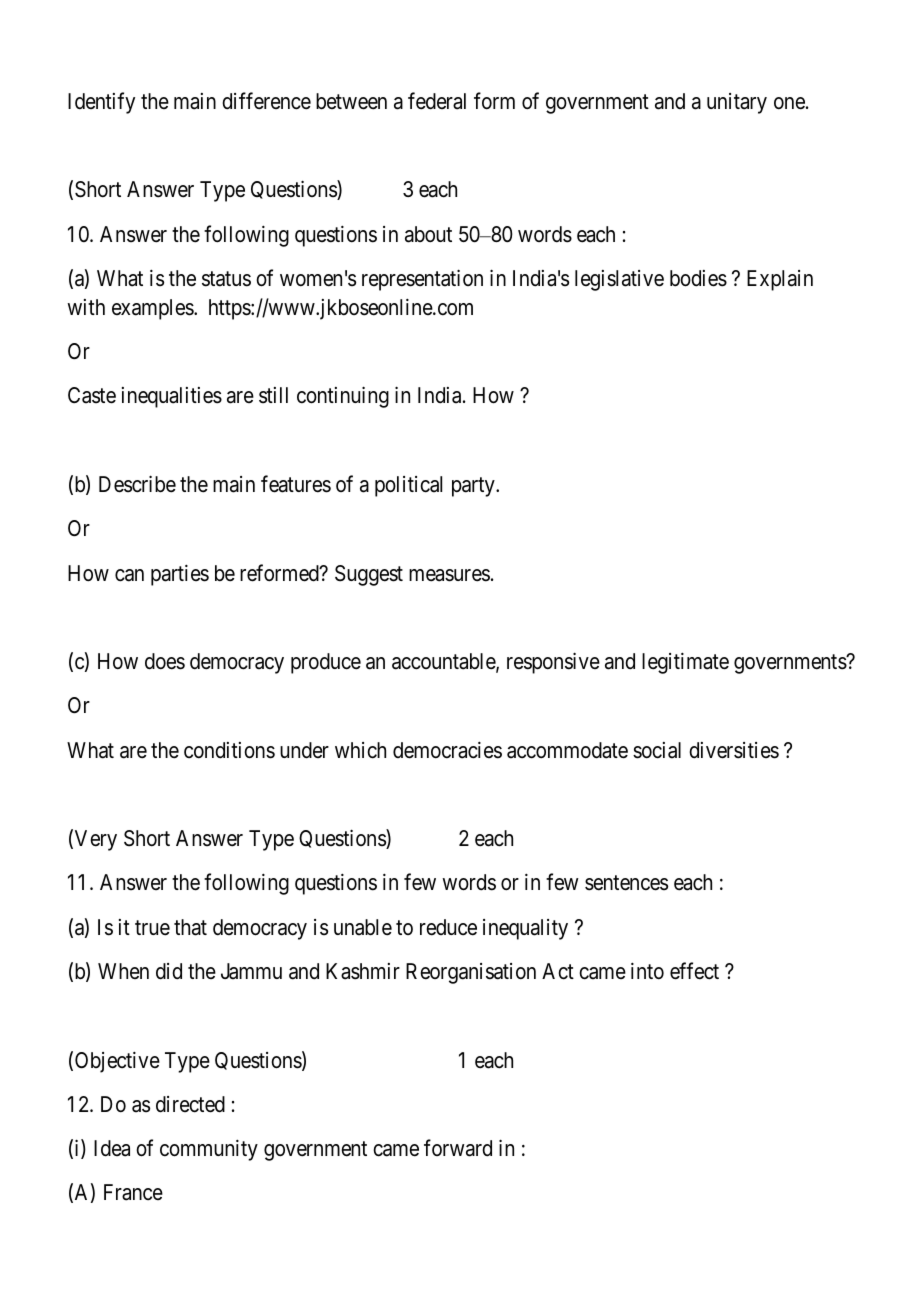 The image size is (924, 1307). What do you see at coordinates (209, 1150) in the screenshot?
I see `community` at bounding box center [209, 1150].
